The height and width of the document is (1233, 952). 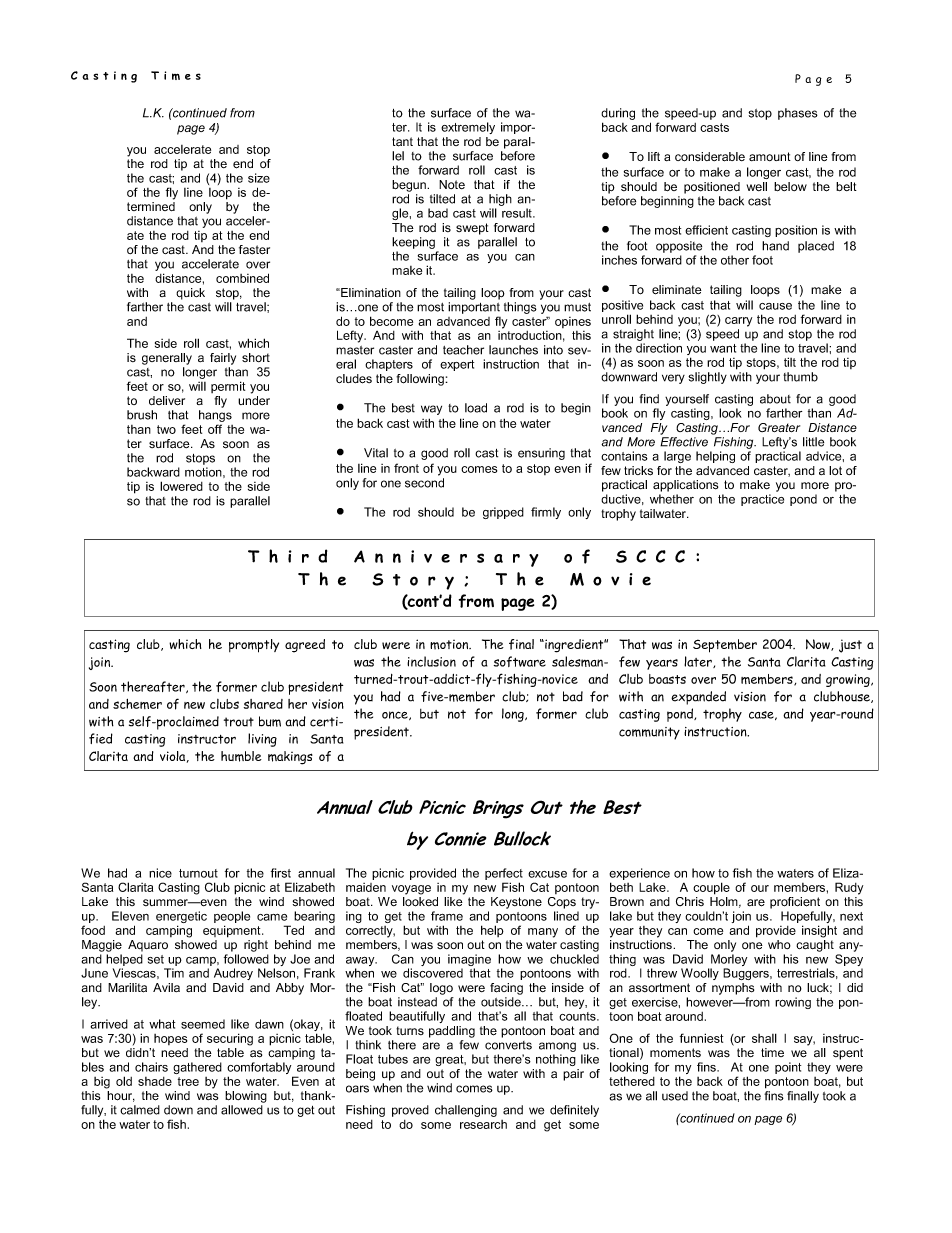 What do you see at coordinates (466, 1111) in the document?
I see `challenging` at bounding box center [466, 1111].
